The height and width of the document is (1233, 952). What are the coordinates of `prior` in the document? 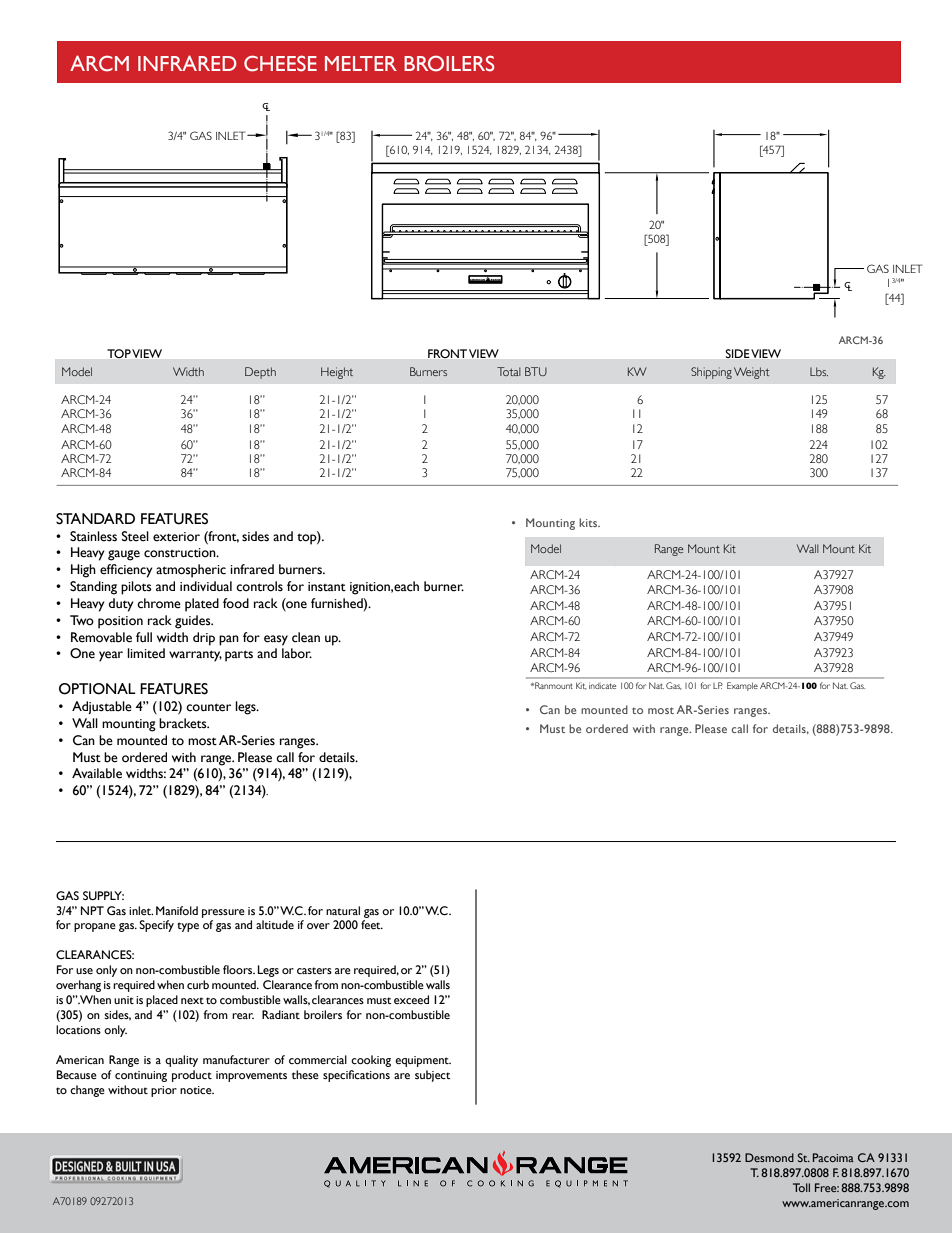 It's located at (164, 1091).
